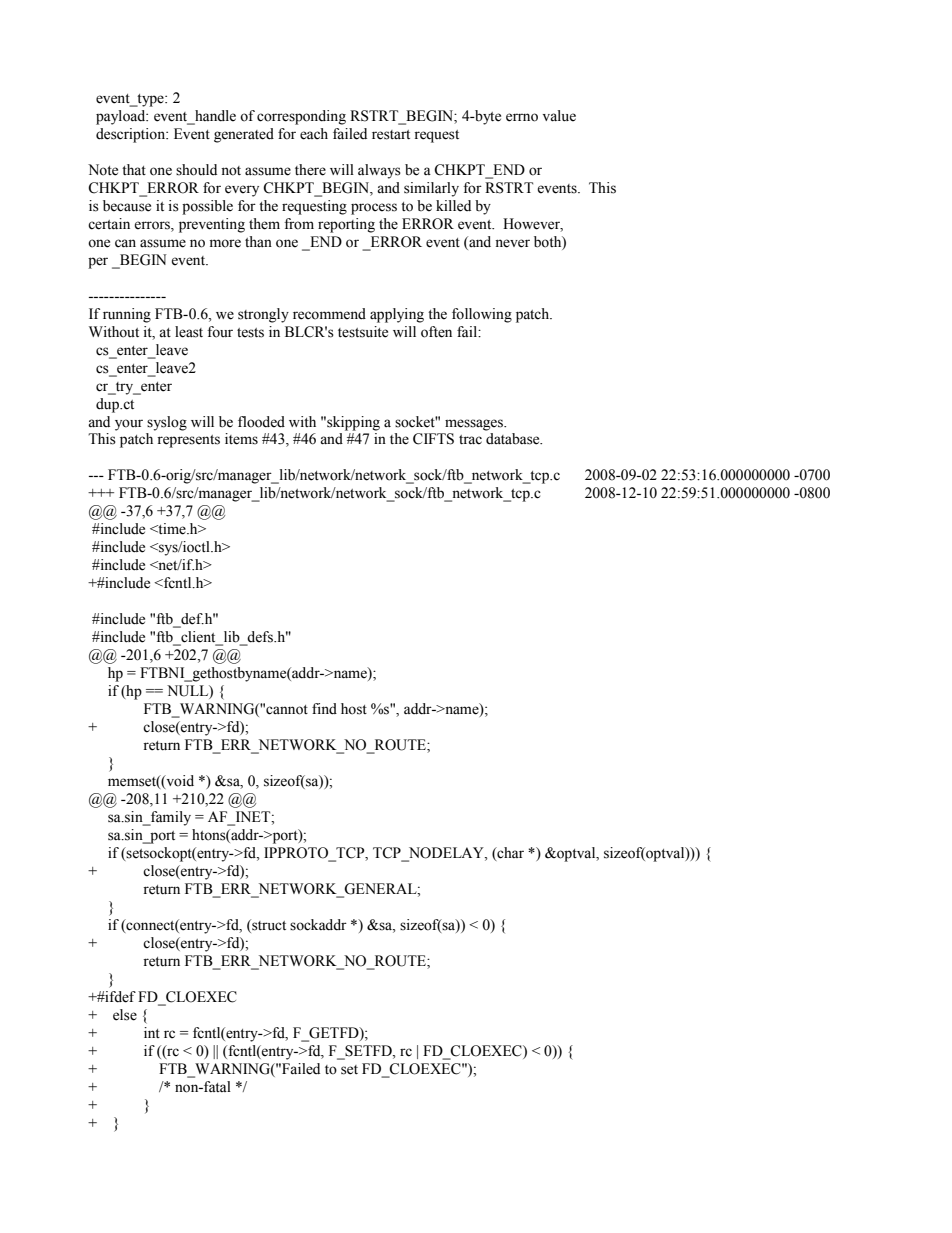  Describe the element at coordinates (522, 117) in the screenshot. I see `errno` at that location.
